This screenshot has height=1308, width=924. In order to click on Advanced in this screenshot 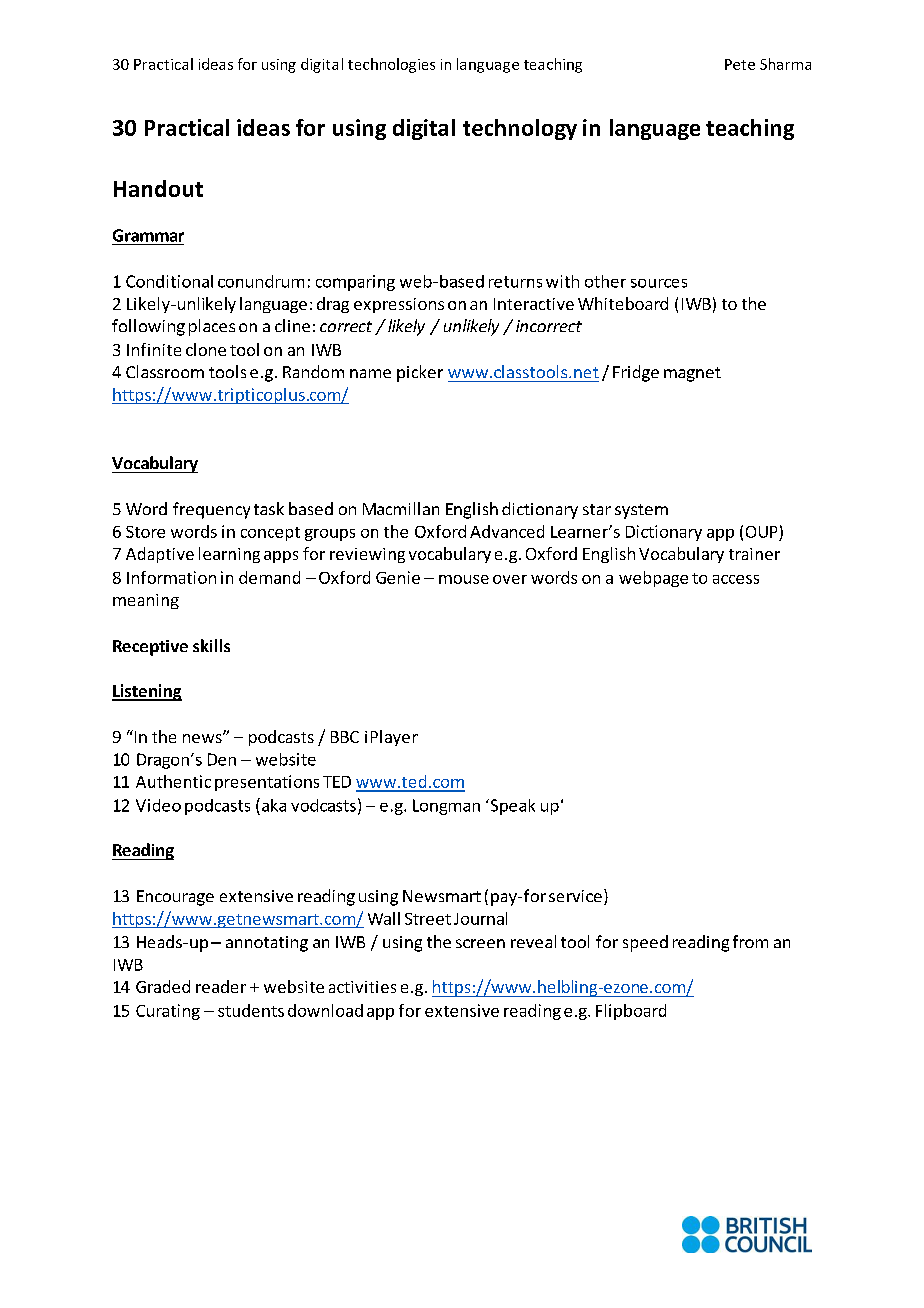, I will do `click(507, 531)`.
